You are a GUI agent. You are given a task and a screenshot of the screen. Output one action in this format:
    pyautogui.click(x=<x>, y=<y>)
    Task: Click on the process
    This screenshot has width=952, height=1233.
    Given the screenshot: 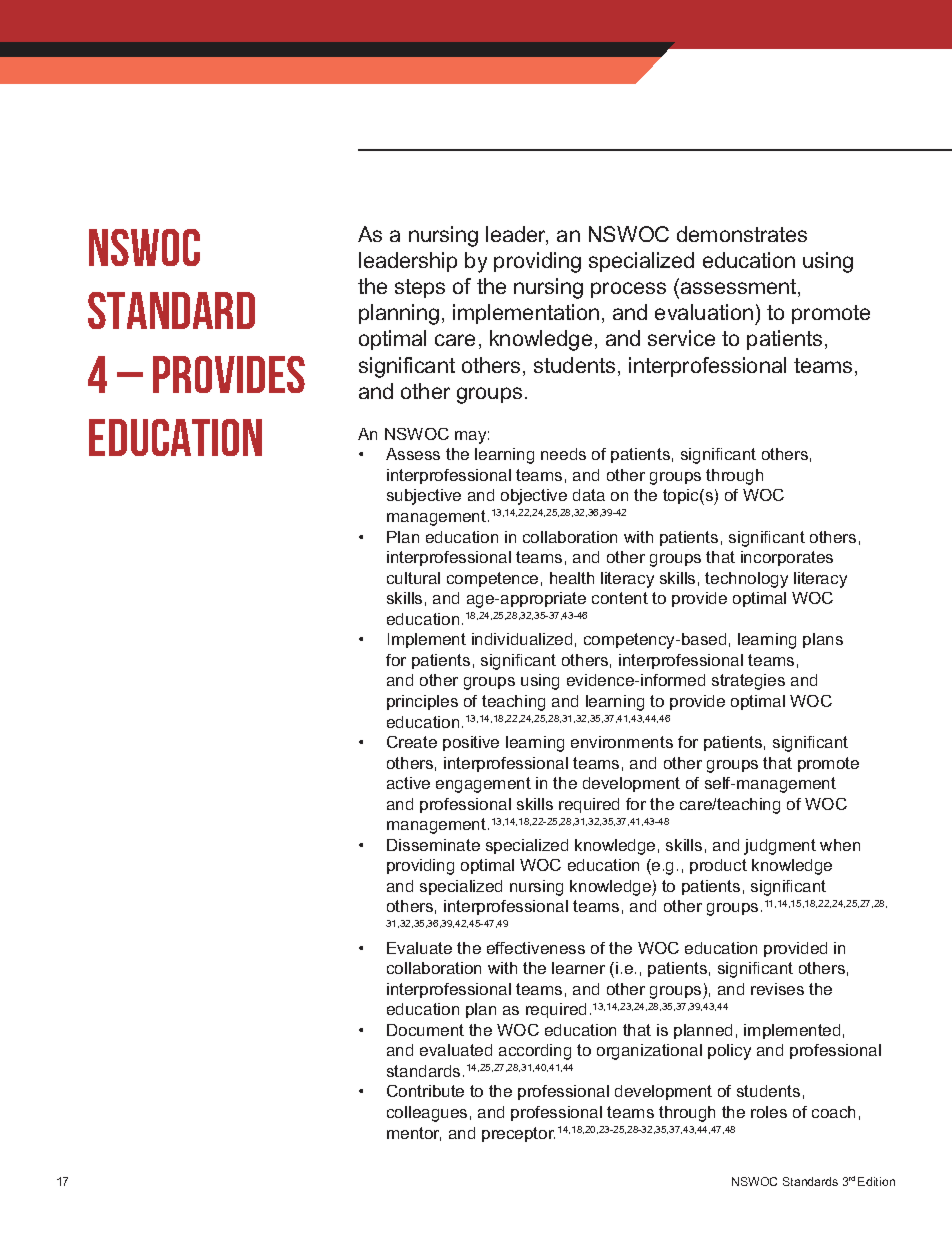 What is the action you would take?
    pyautogui.click(x=628, y=290)
